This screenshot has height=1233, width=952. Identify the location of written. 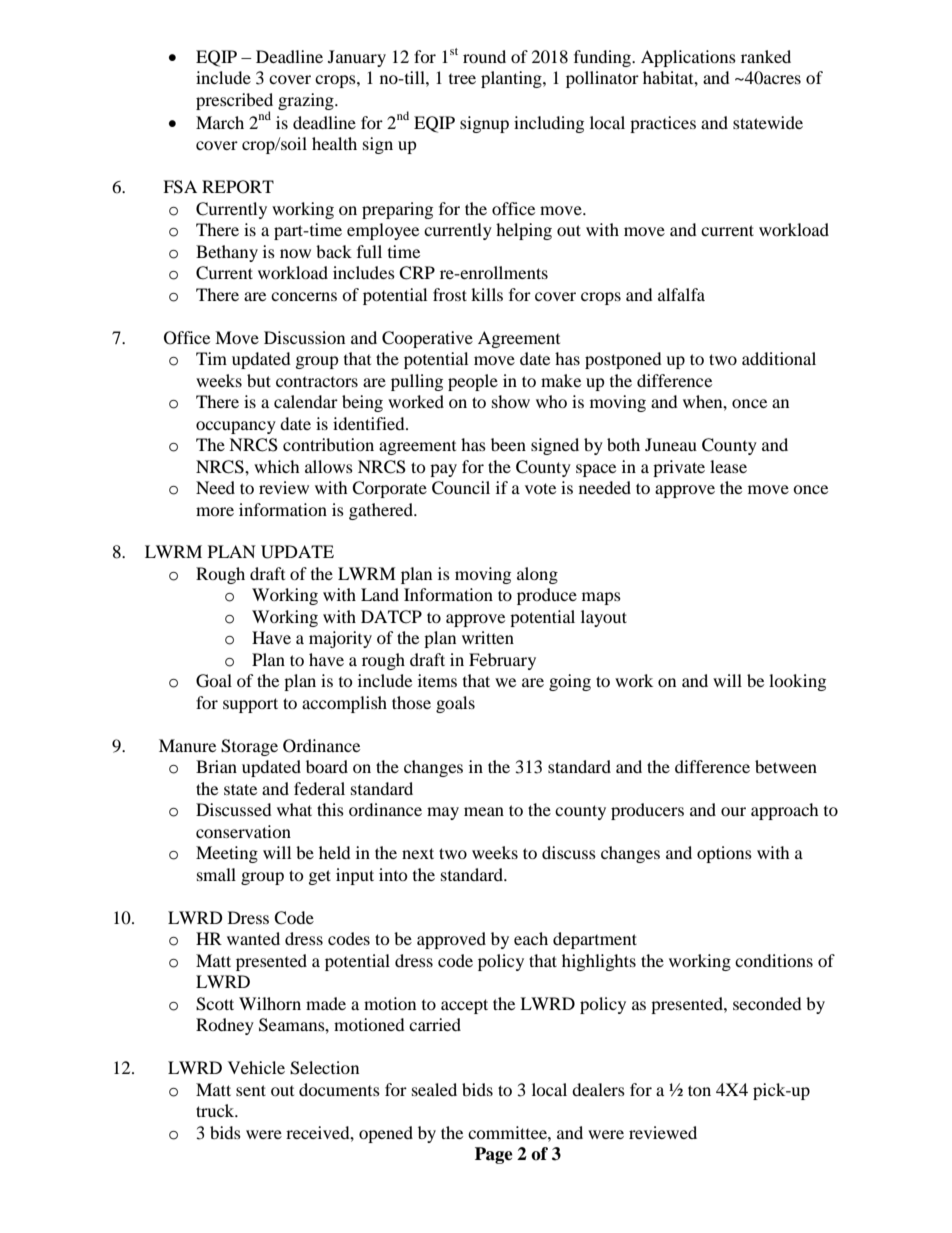
(488, 637).
